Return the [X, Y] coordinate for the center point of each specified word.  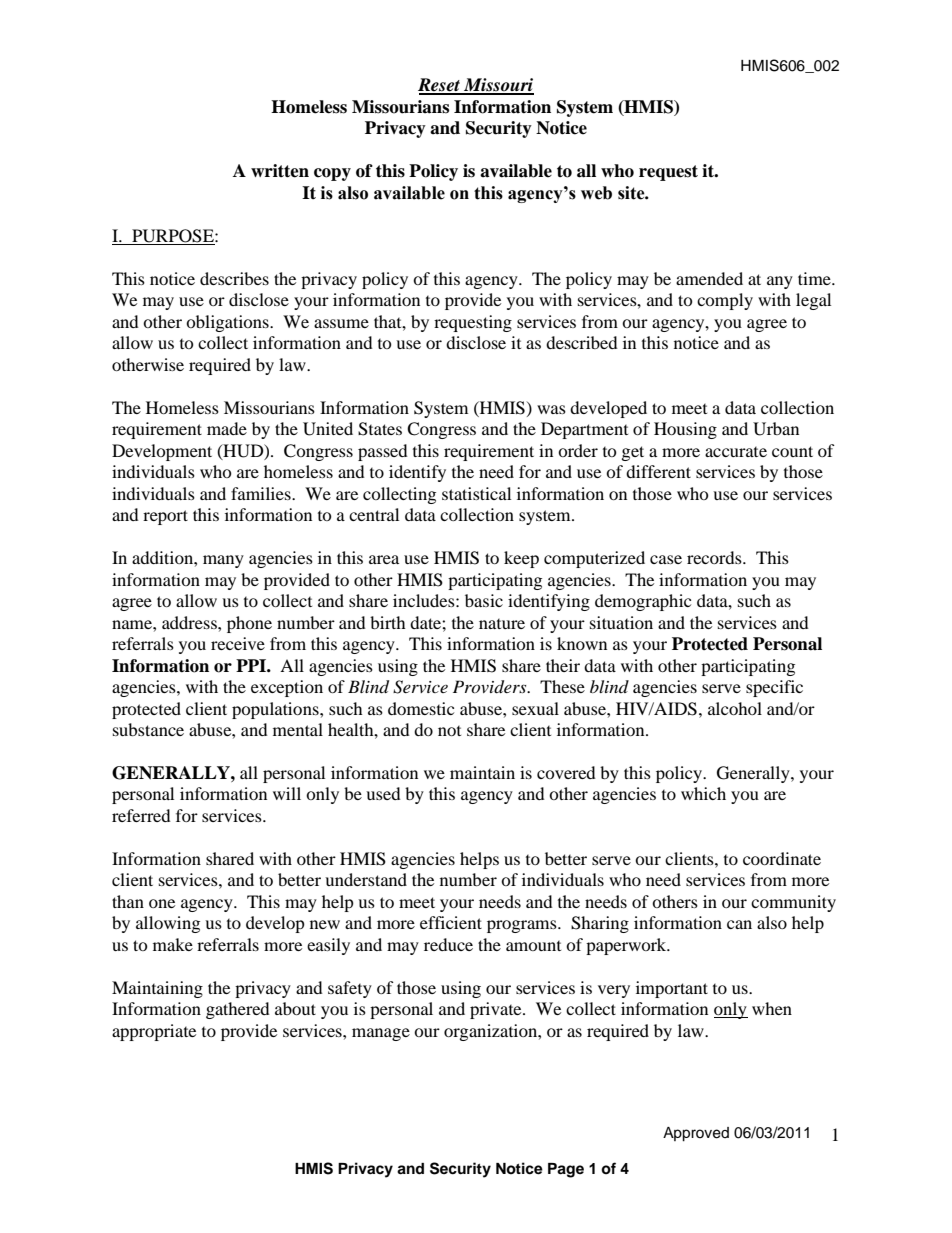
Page [566, 1170]
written [280, 171]
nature [502, 624]
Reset [440, 86]
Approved [696, 1134]
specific [774, 688]
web [596, 193]
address [190, 622]
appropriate [154, 1032]
